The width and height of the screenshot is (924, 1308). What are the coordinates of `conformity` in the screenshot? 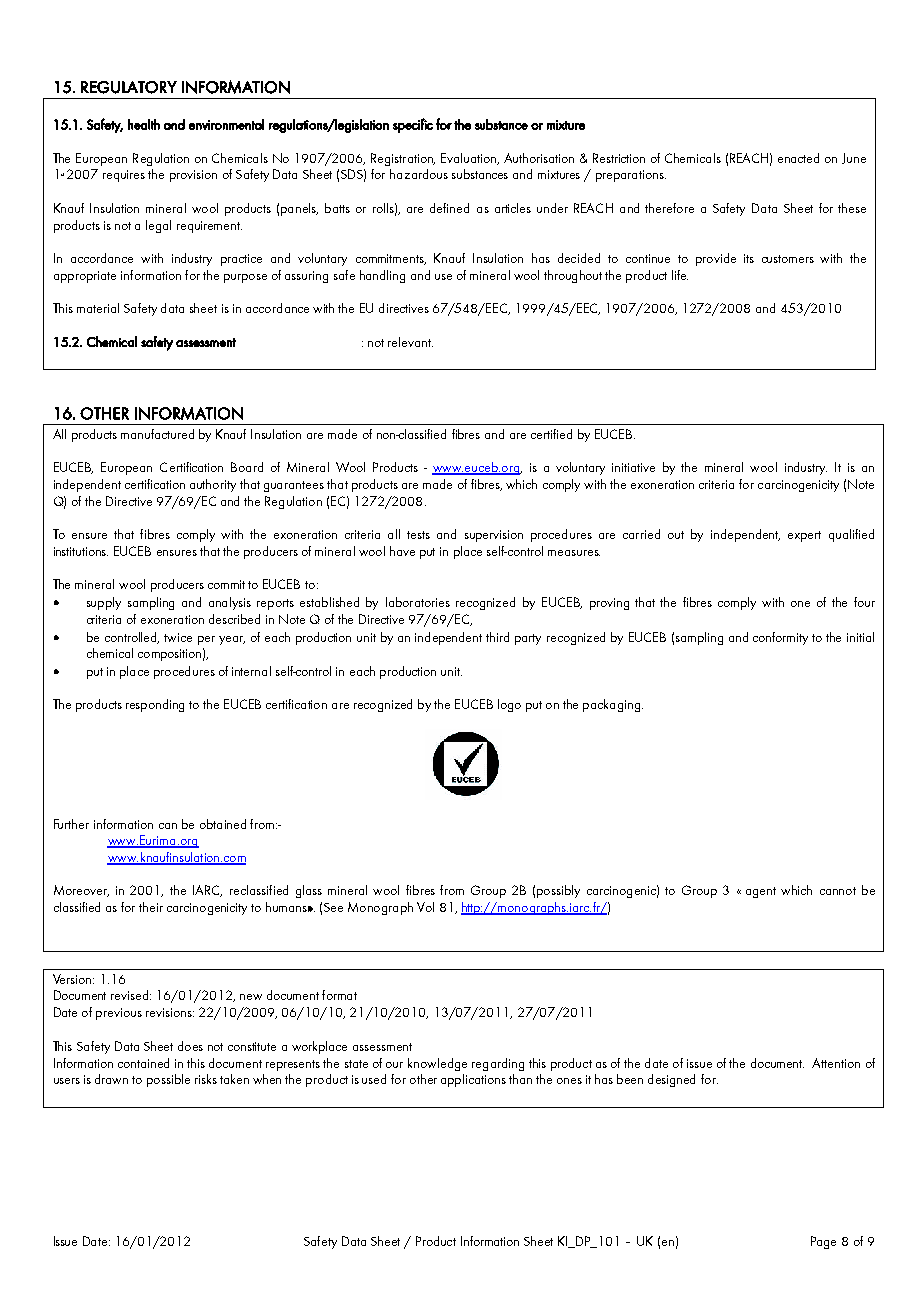 It's located at (780, 638).
